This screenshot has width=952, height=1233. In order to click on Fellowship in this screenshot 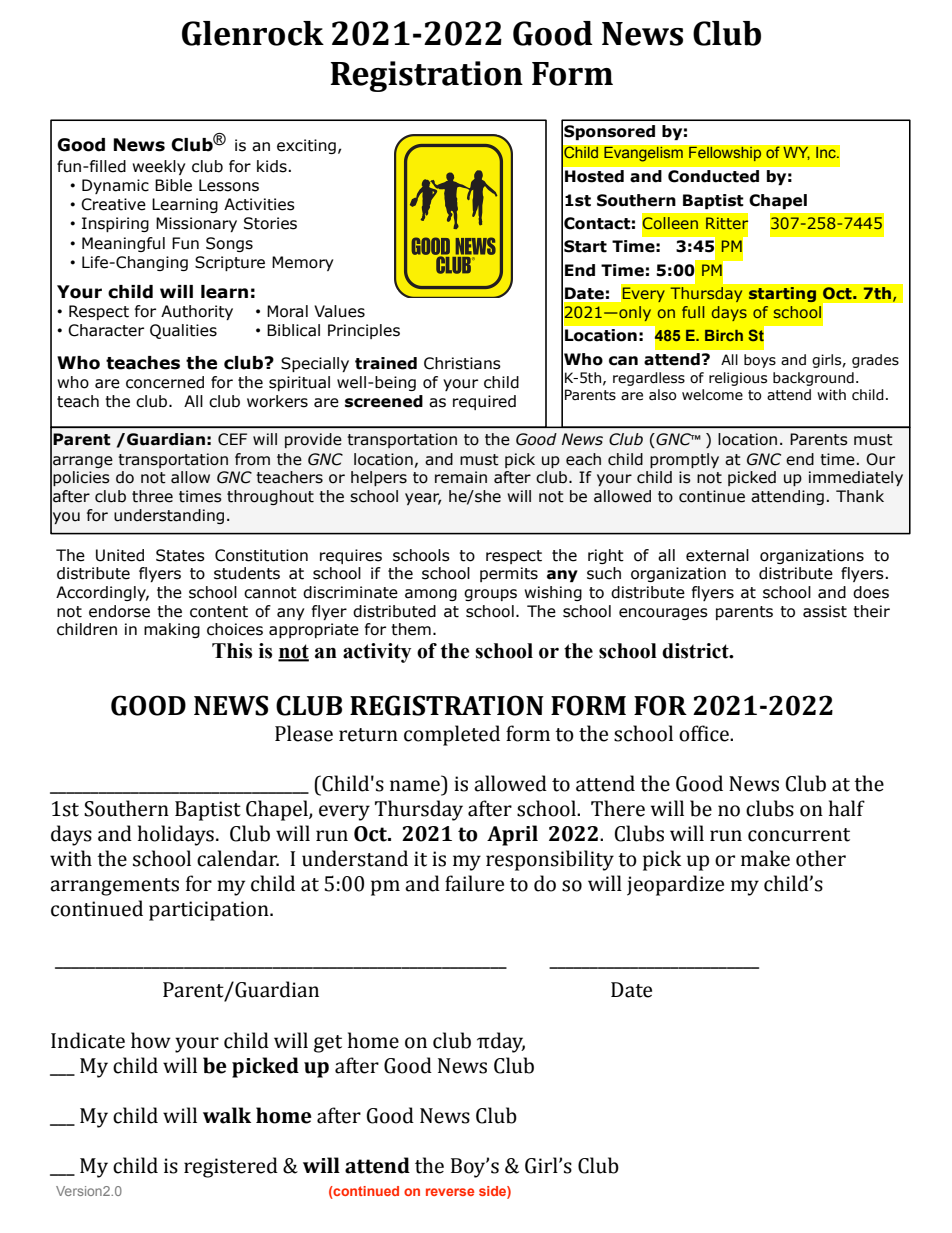, I will do `click(725, 154)`.
